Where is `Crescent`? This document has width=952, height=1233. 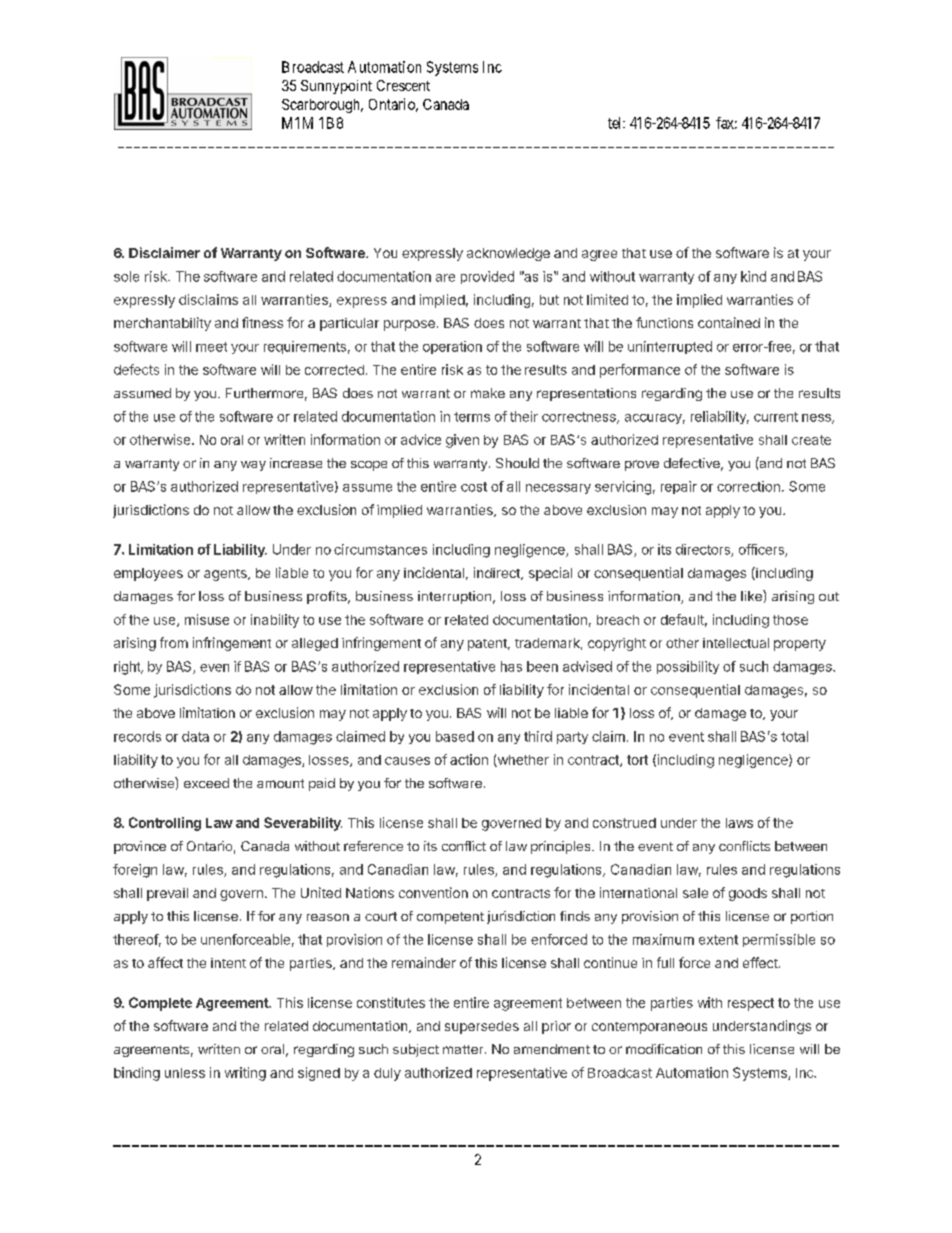
Crescent is located at coordinates (403, 85).
